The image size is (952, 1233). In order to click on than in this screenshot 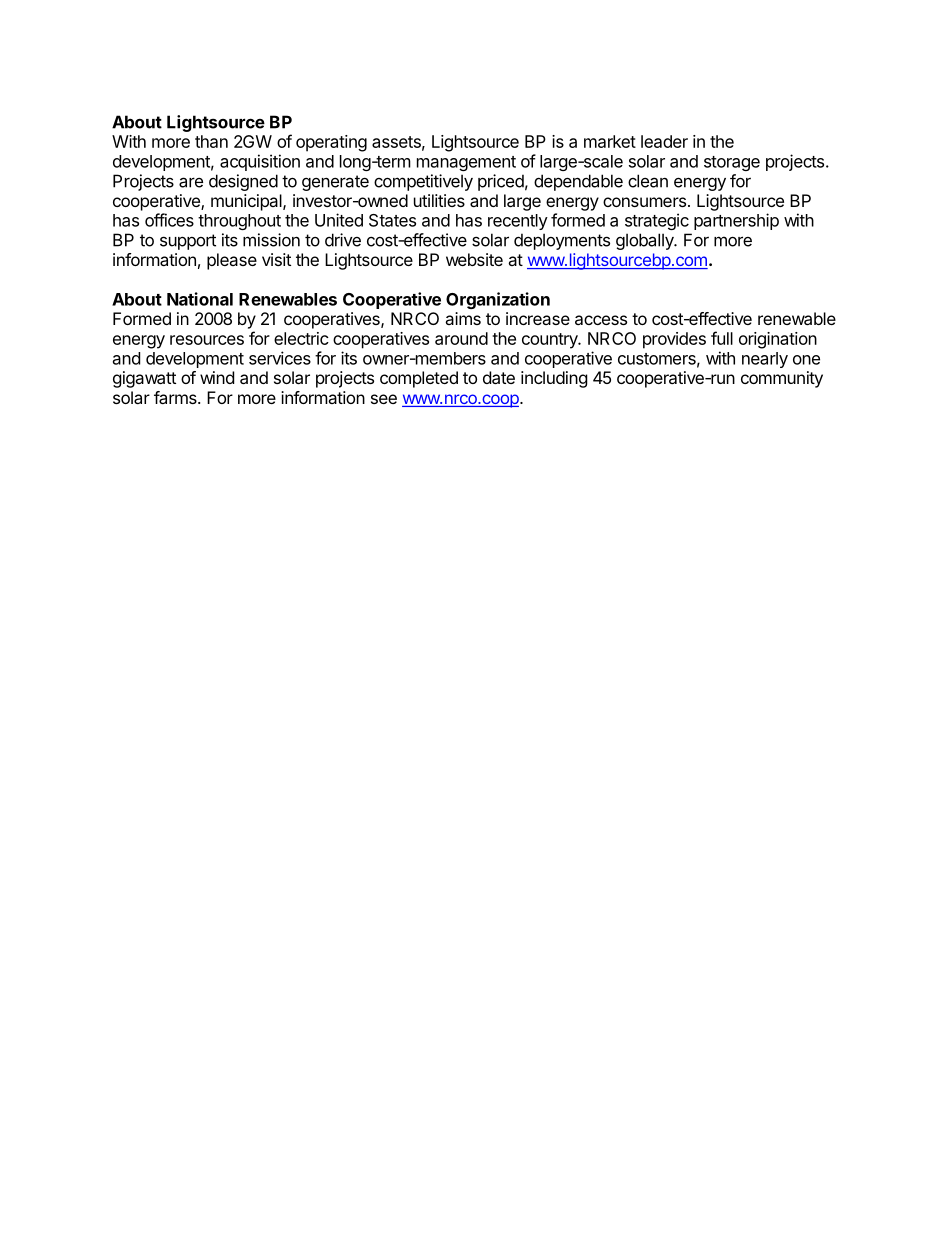, I will do `click(211, 141)`.
